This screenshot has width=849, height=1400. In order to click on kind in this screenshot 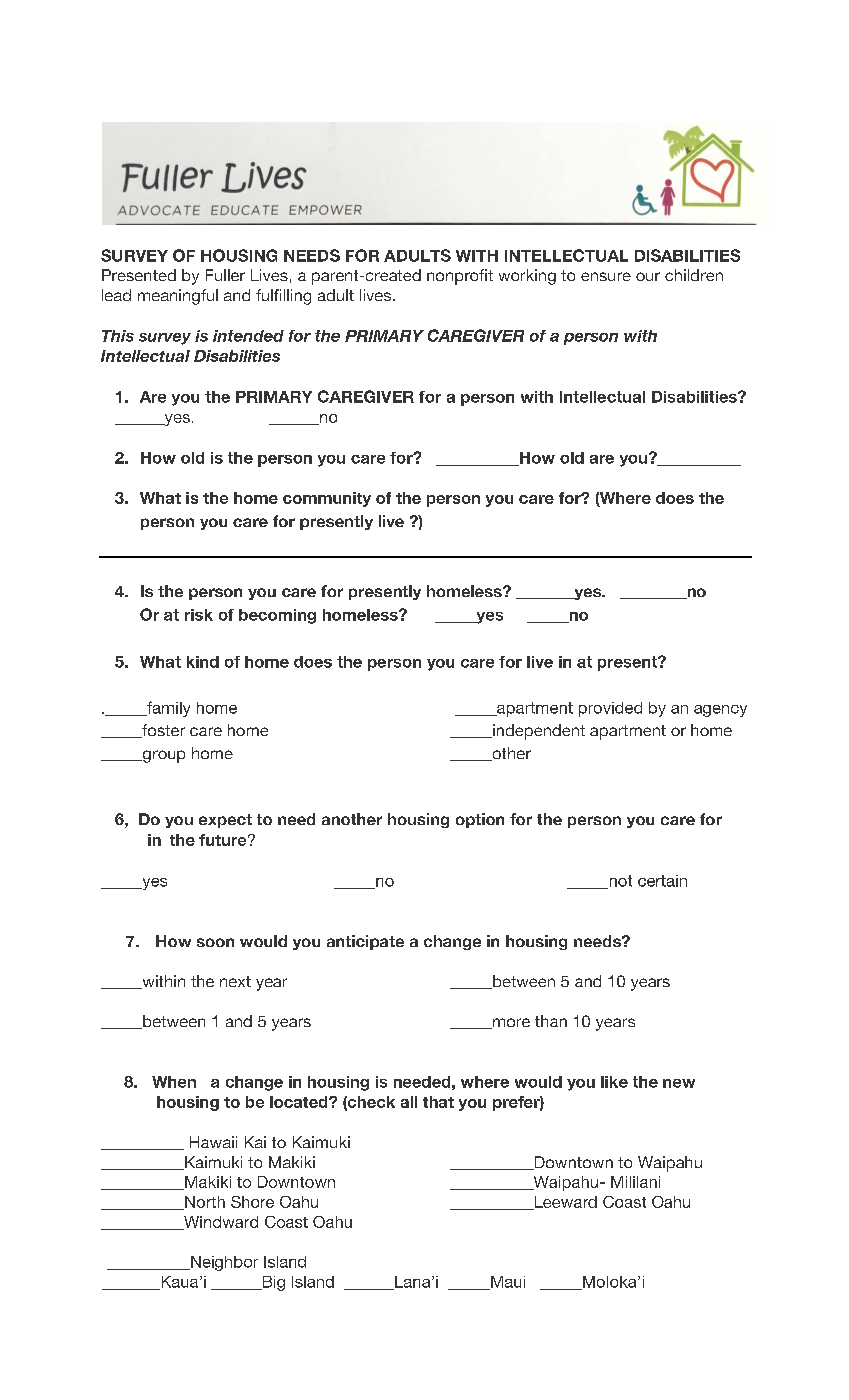, I will do `click(203, 662)`.
